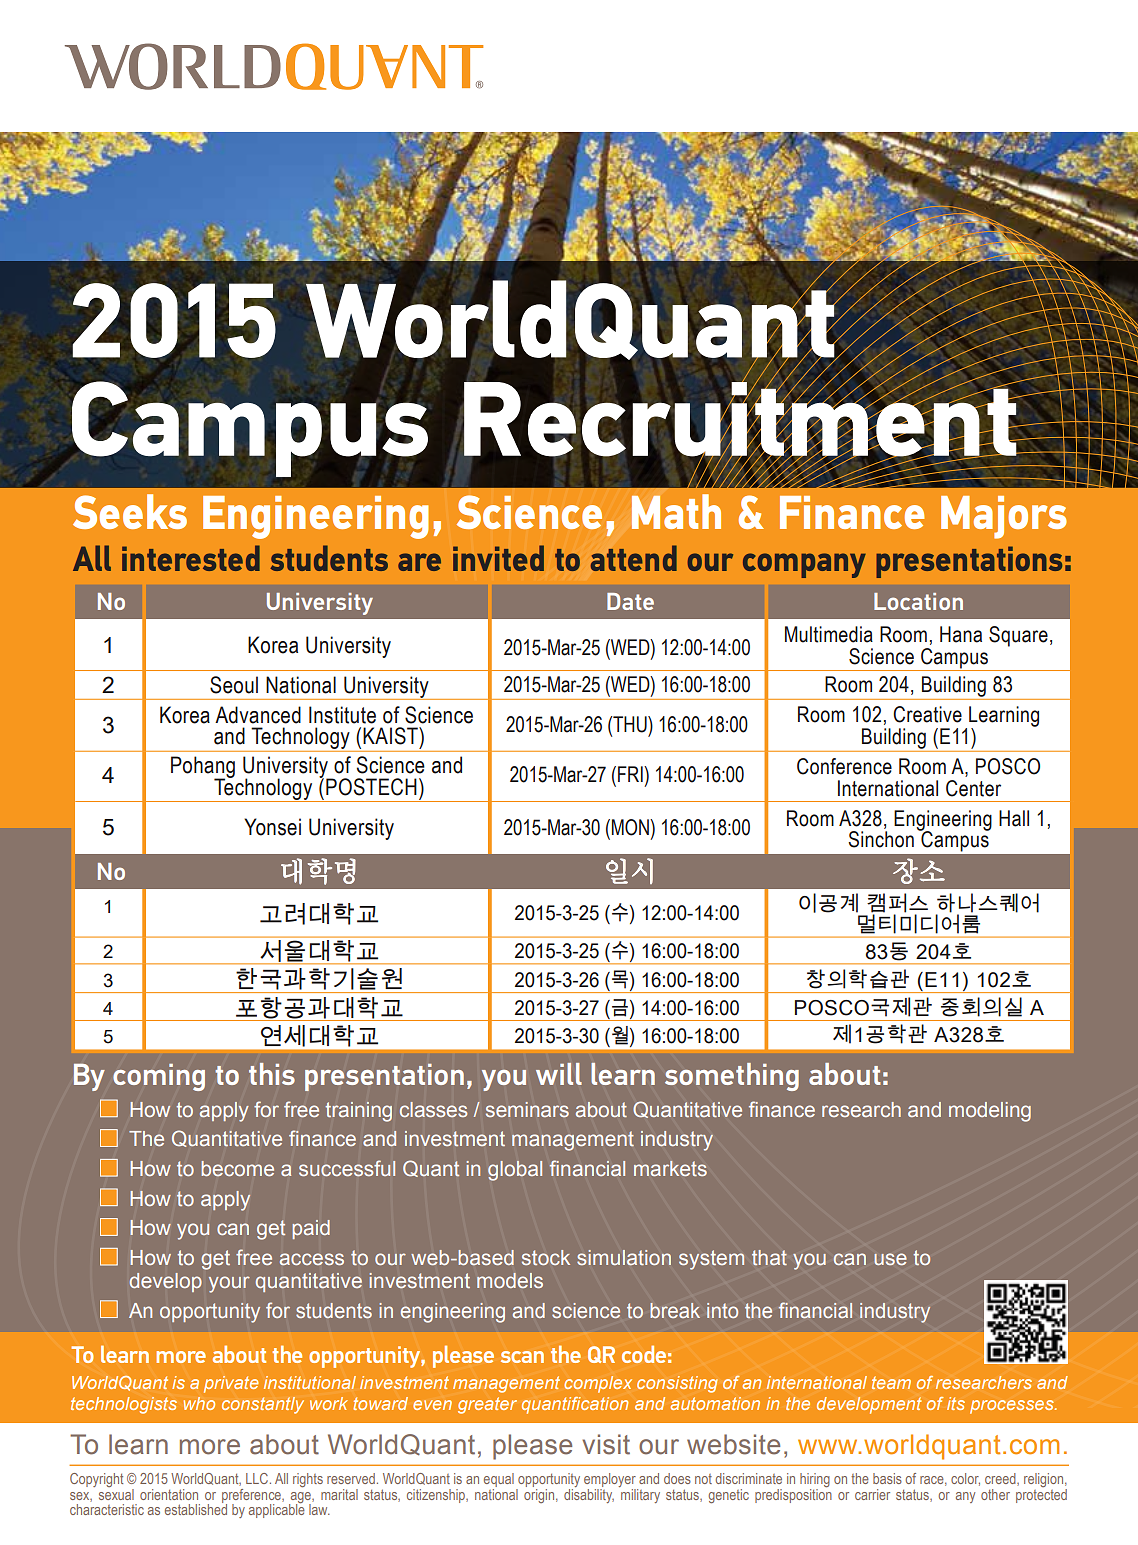 Image resolution: width=1138 pixels, height=1545 pixels. I want to click on become, so click(238, 1169).
